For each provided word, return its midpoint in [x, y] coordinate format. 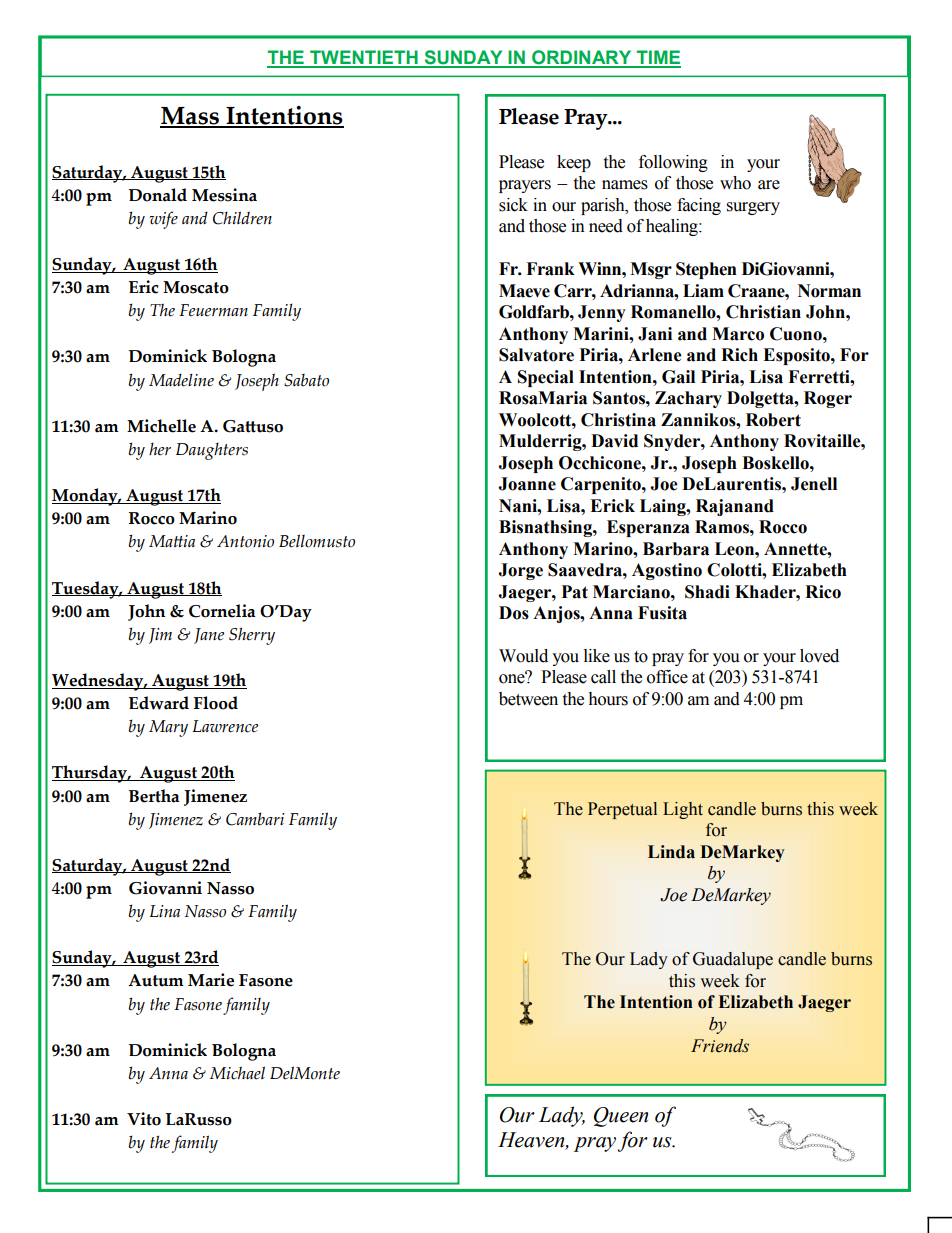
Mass [190, 117]
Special [546, 378]
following [673, 163]
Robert [773, 420]
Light [683, 810]
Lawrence [225, 726]
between [528, 699]
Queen [621, 1117]
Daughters [212, 451]
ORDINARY [582, 58]
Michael [237, 1073]
